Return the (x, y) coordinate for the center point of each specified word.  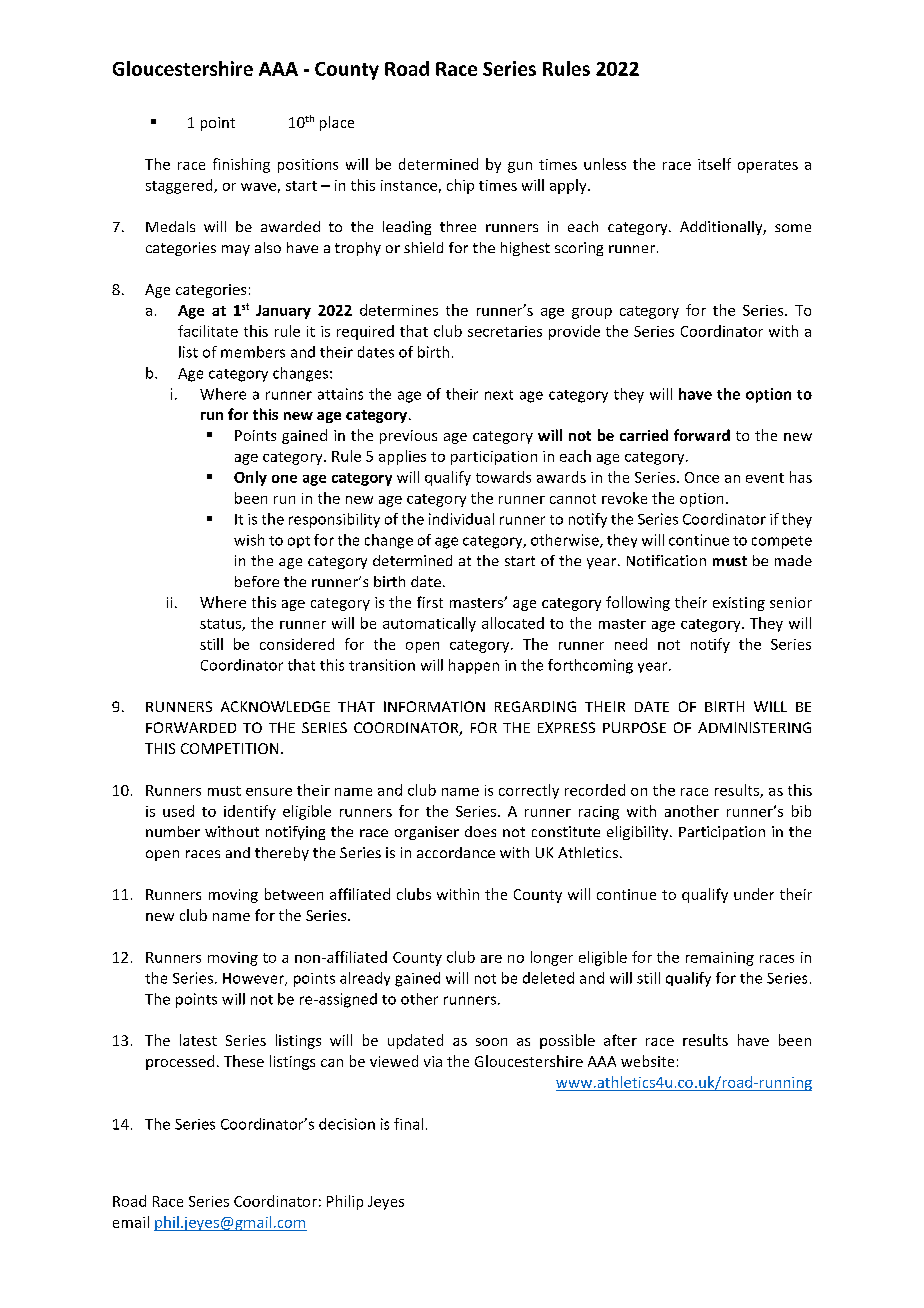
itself (714, 164)
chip (460, 186)
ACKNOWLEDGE (275, 706)
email (131, 1222)
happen (474, 666)
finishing (241, 165)
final (408, 1124)
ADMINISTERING (754, 727)
